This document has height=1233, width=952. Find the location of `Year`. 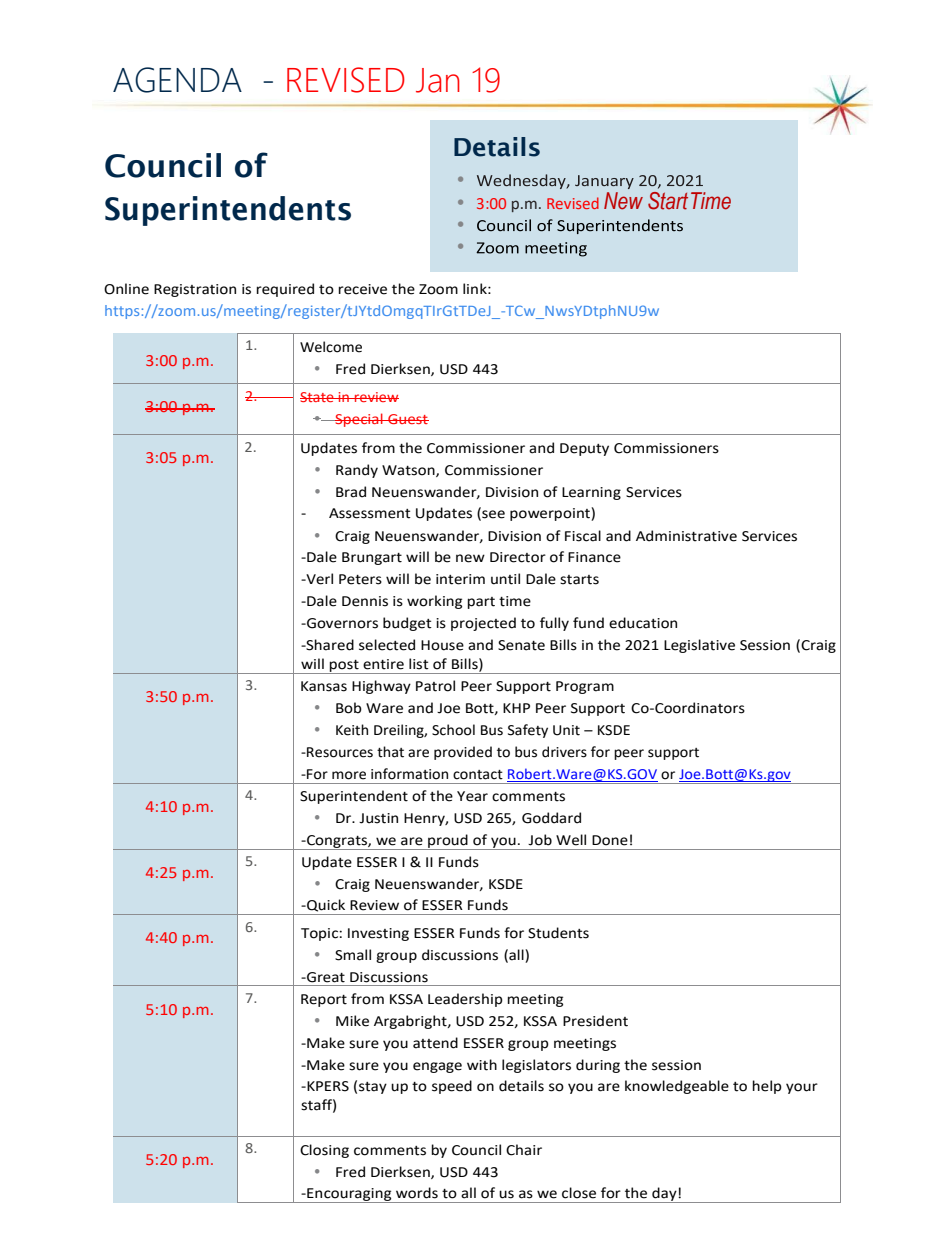

Year is located at coordinates (472, 796).
